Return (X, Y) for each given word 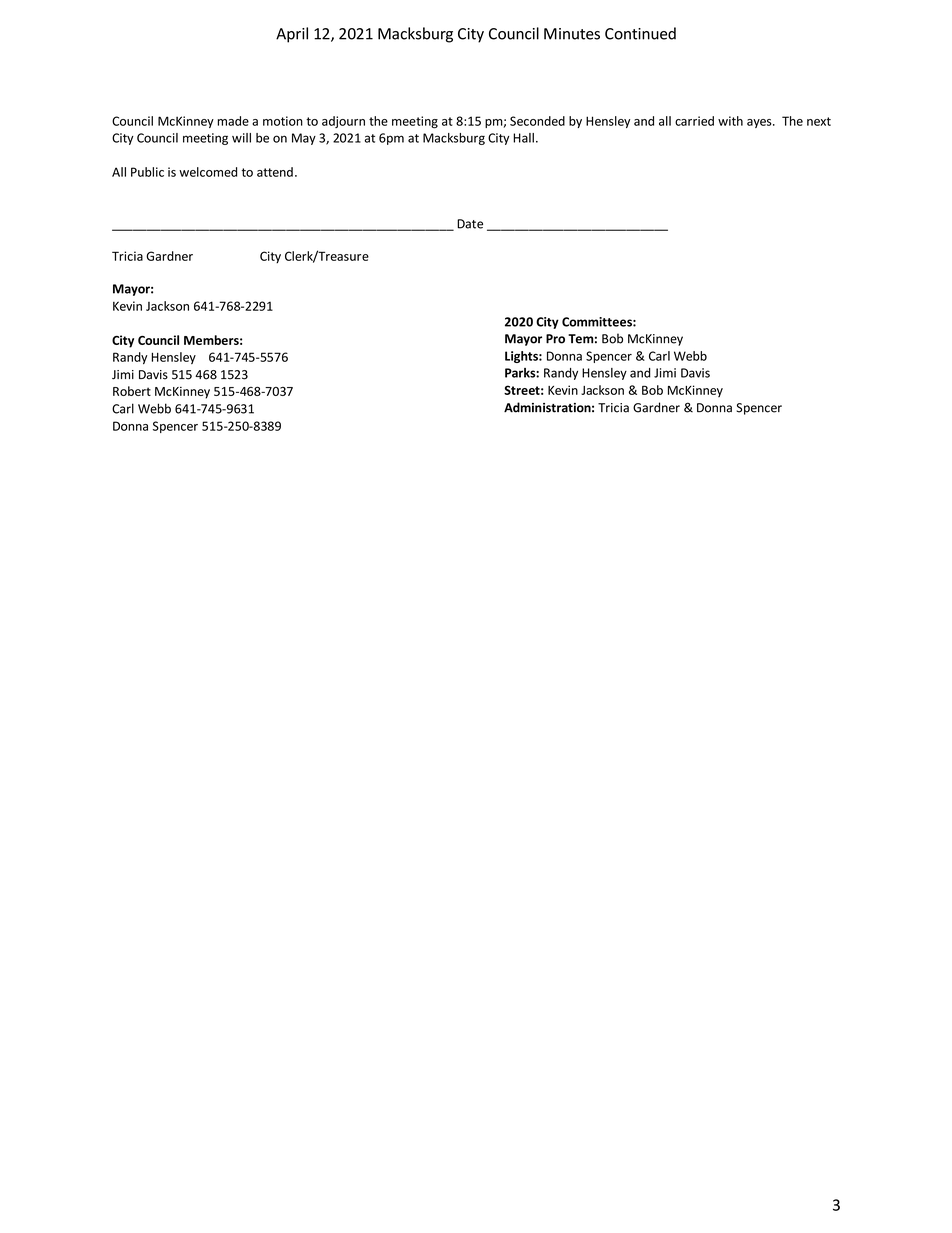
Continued (640, 33)
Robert (132, 391)
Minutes (572, 34)
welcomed (208, 172)
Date (470, 224)
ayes (760, 123)
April (292, 35)
